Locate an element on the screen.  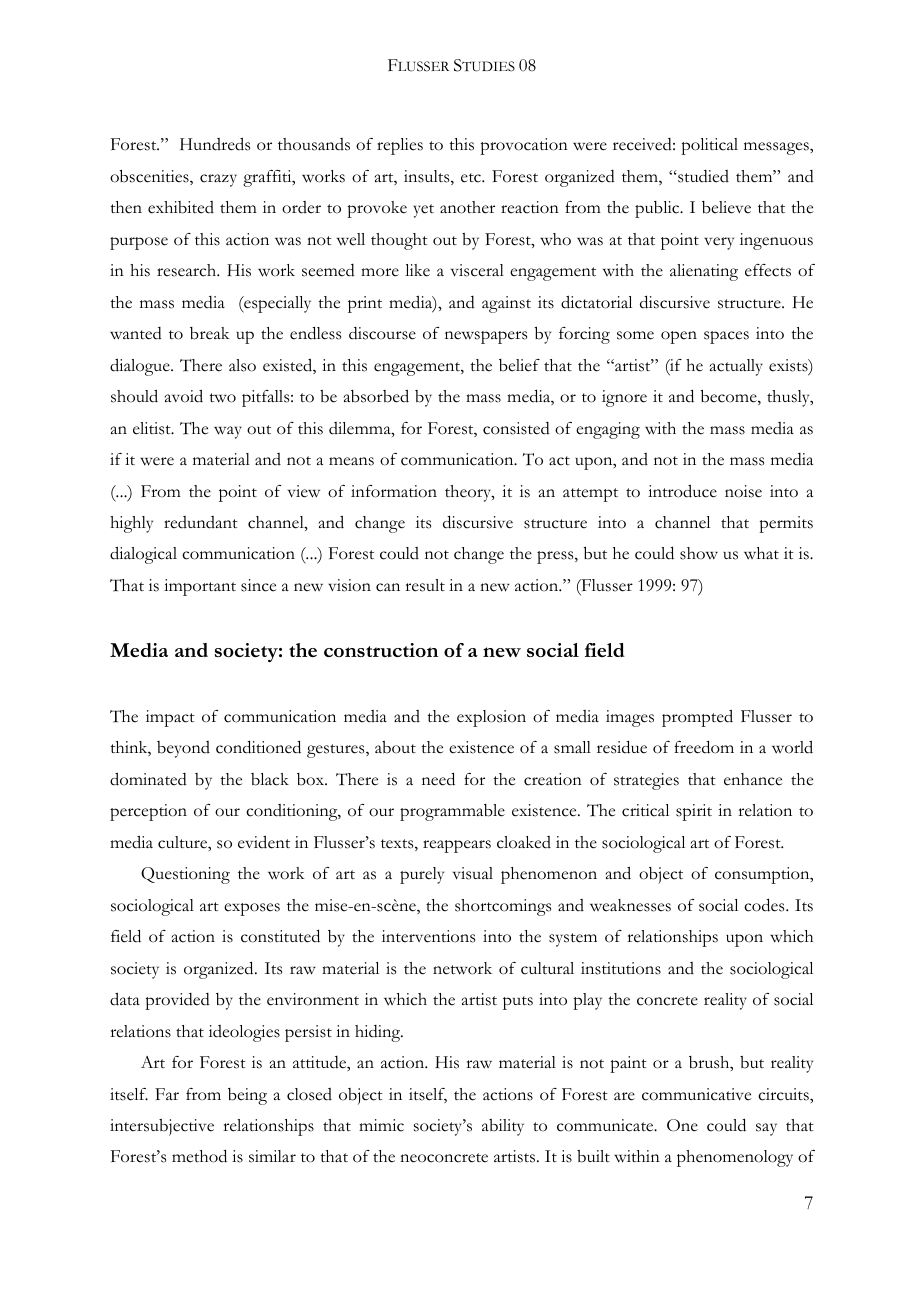
method is located at coordinates (199, 1156).
